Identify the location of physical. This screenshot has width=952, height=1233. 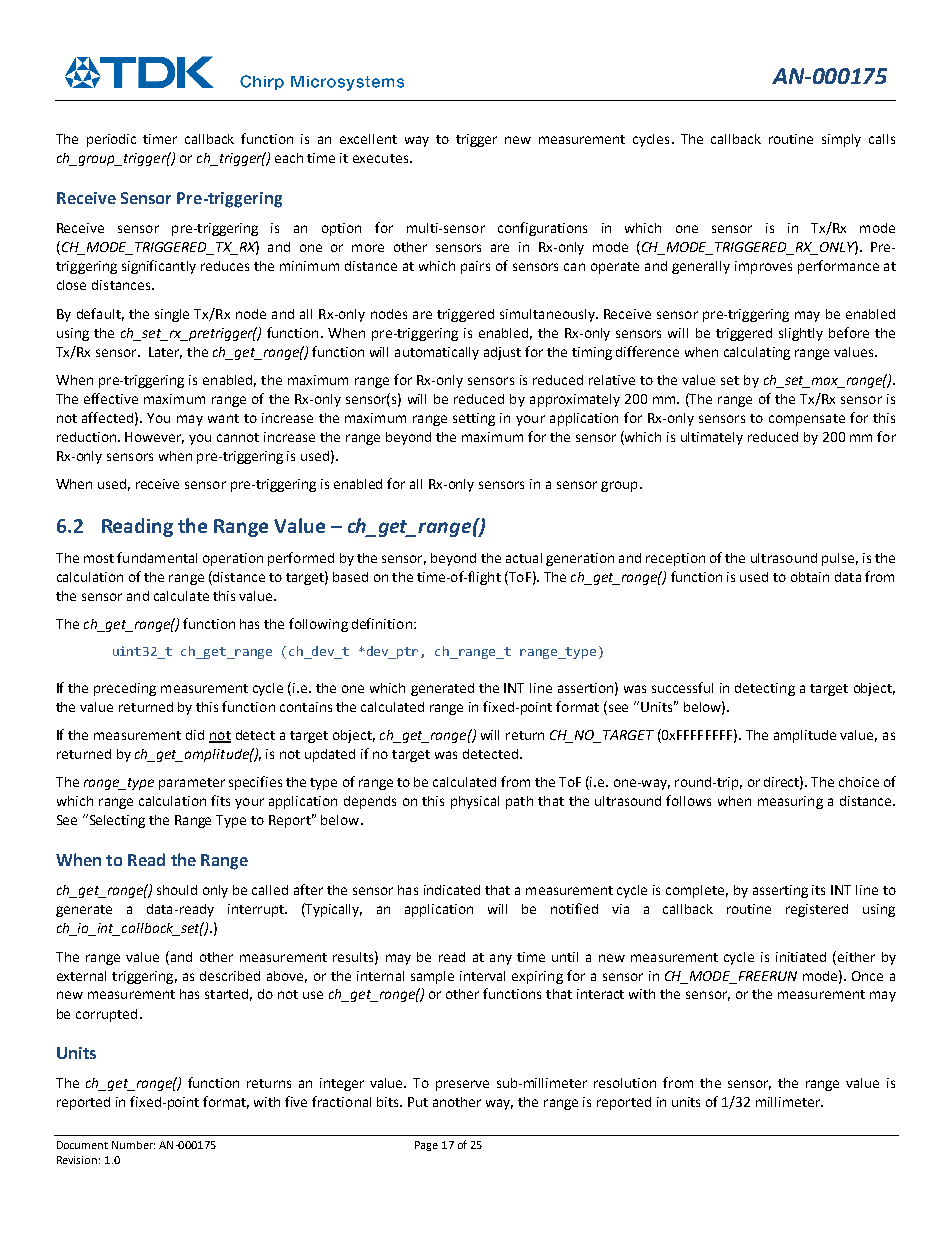
(475, 802).
